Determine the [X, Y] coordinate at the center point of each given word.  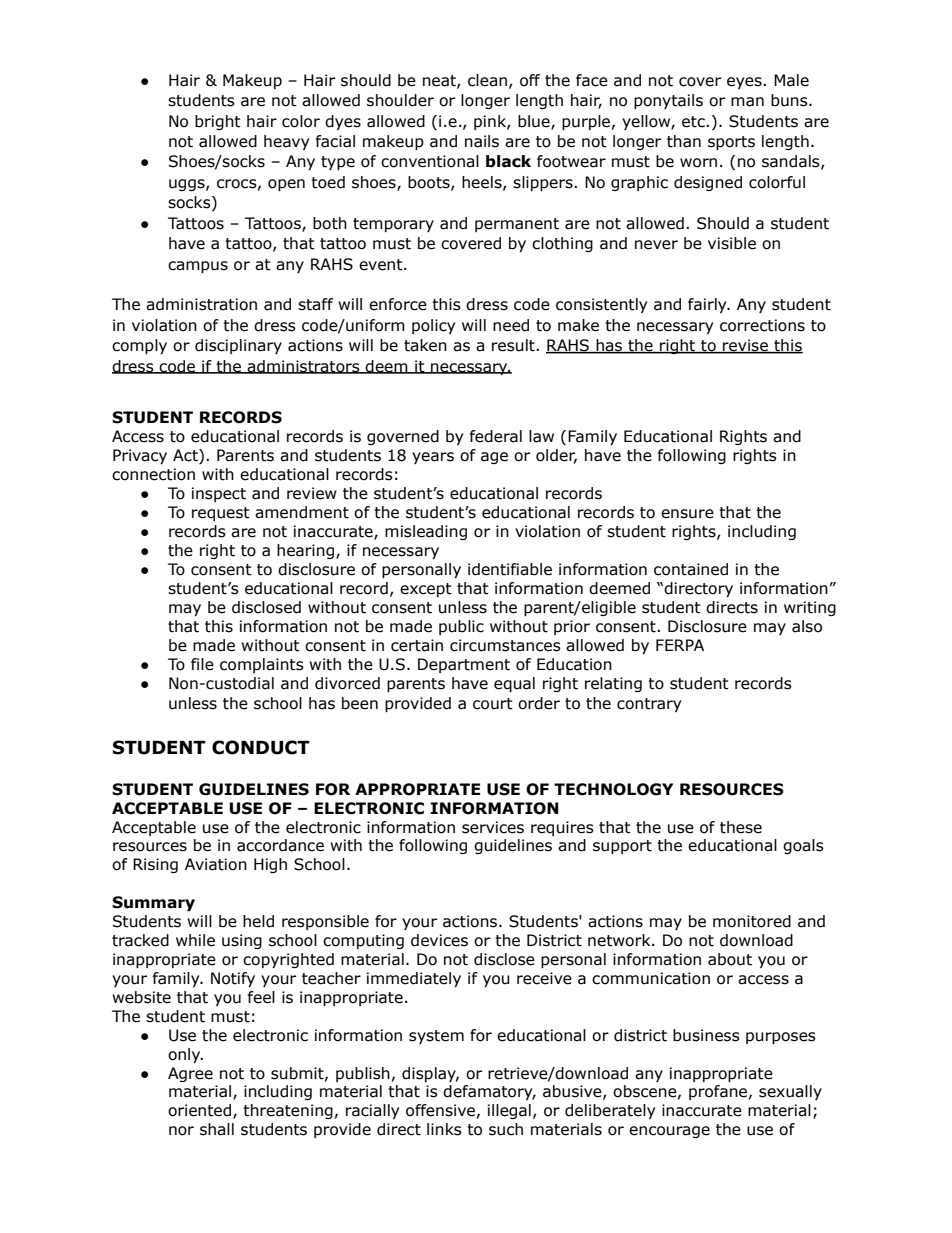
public [461, 627]
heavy [286, 142]
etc [694, 122]
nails [482, 141]
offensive [440, 1110]
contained [691, 569]
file [202, 664]
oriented [201, 1111]
